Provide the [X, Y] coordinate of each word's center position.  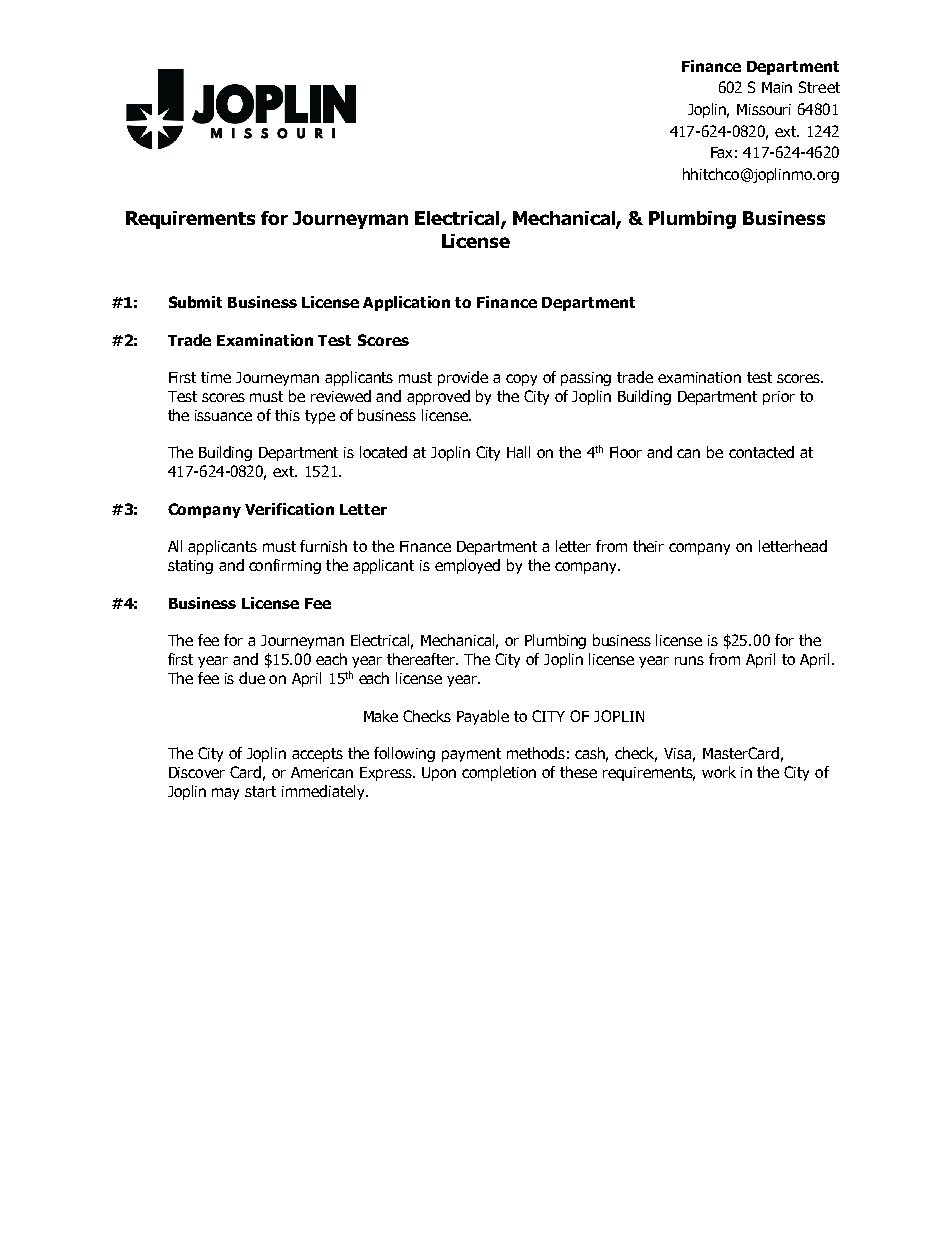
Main [777, 87]
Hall [518, 452]
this [287, 415]
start [260, 791]
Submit [195, 302]
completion [499, 773]
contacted [761, 452]
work [719, 772]
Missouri [764, 109]
